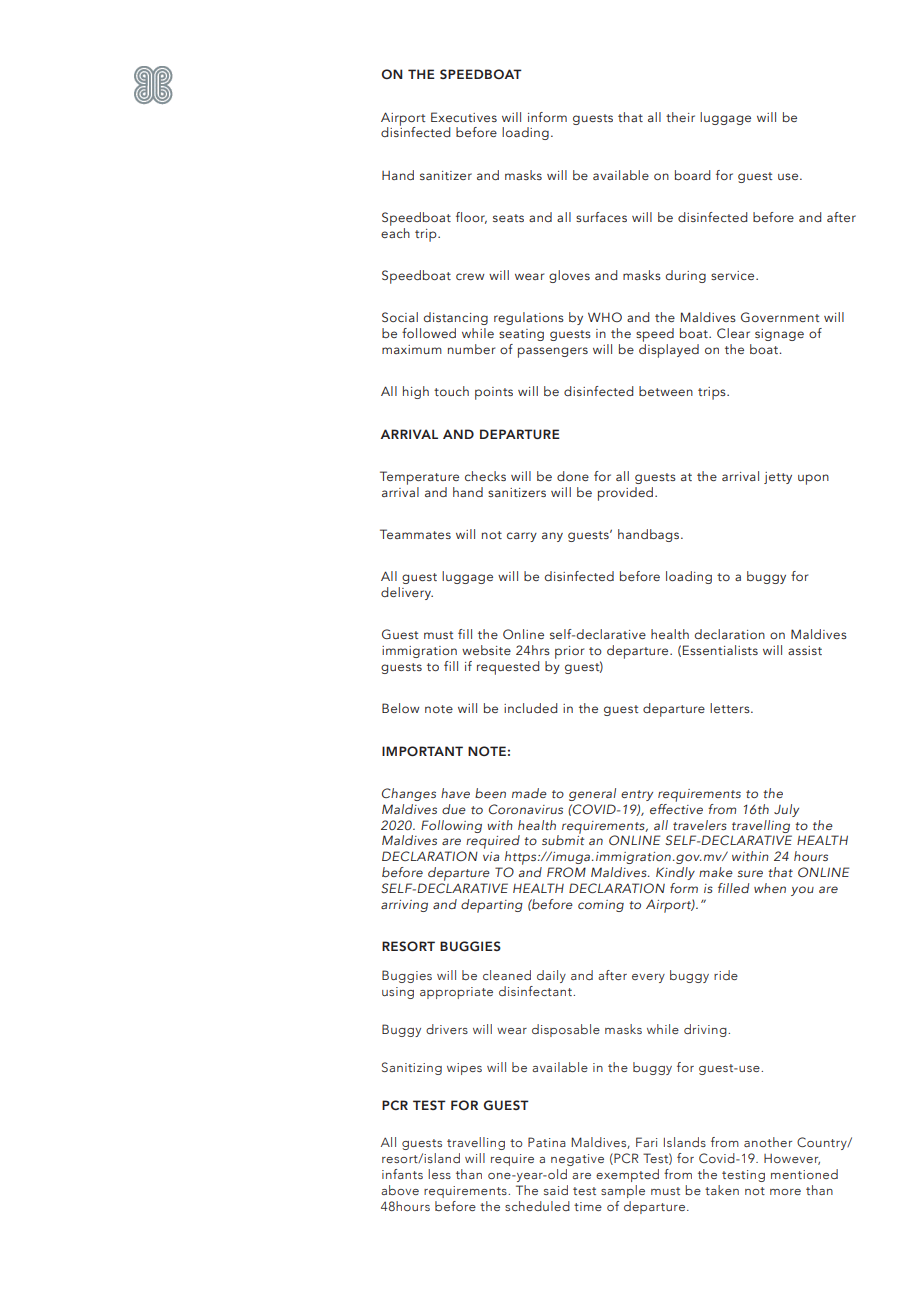  I want to click on board, so click(692, 175).
